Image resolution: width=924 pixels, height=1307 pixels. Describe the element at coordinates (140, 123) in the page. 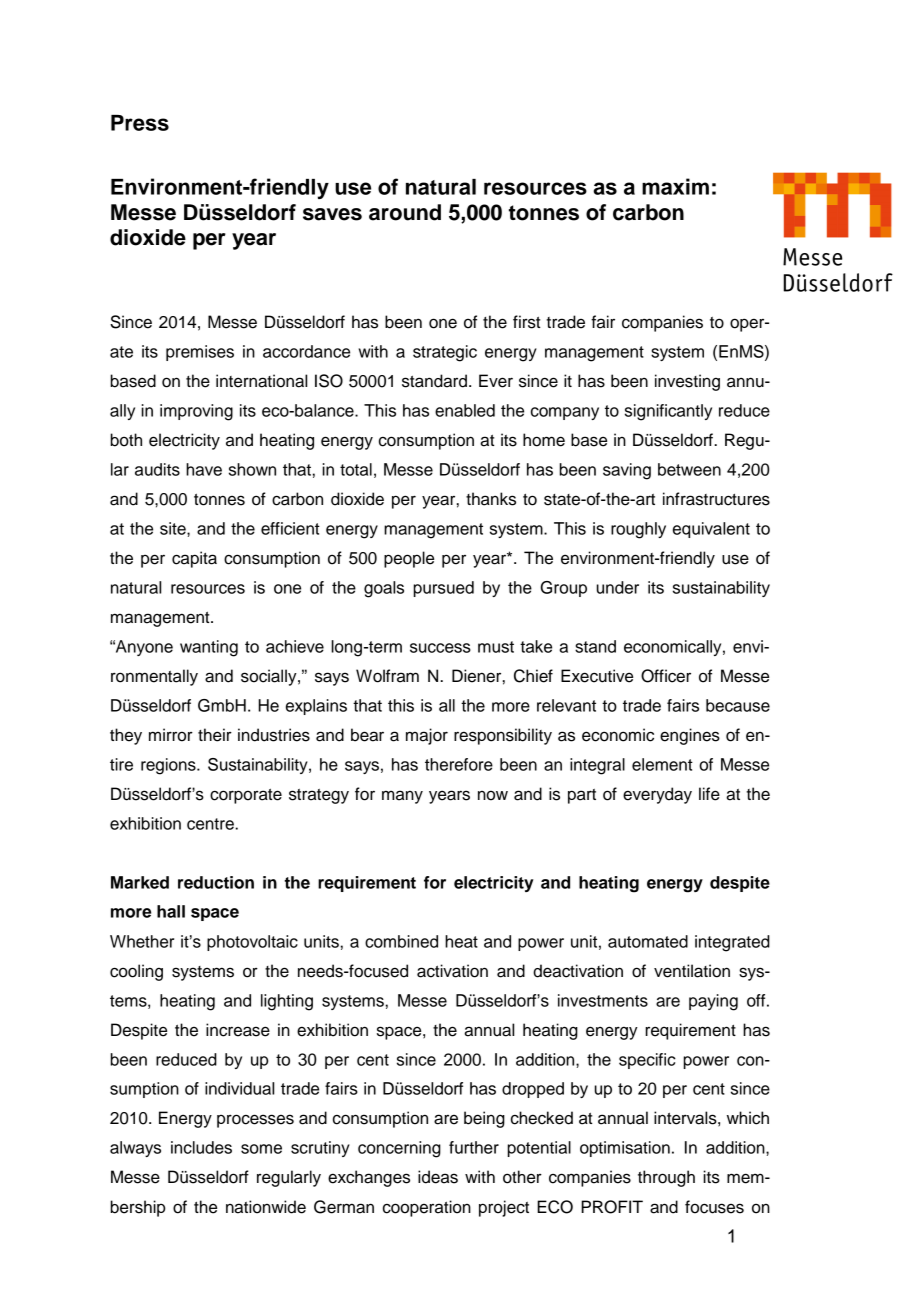

I see `Press` at that location.
